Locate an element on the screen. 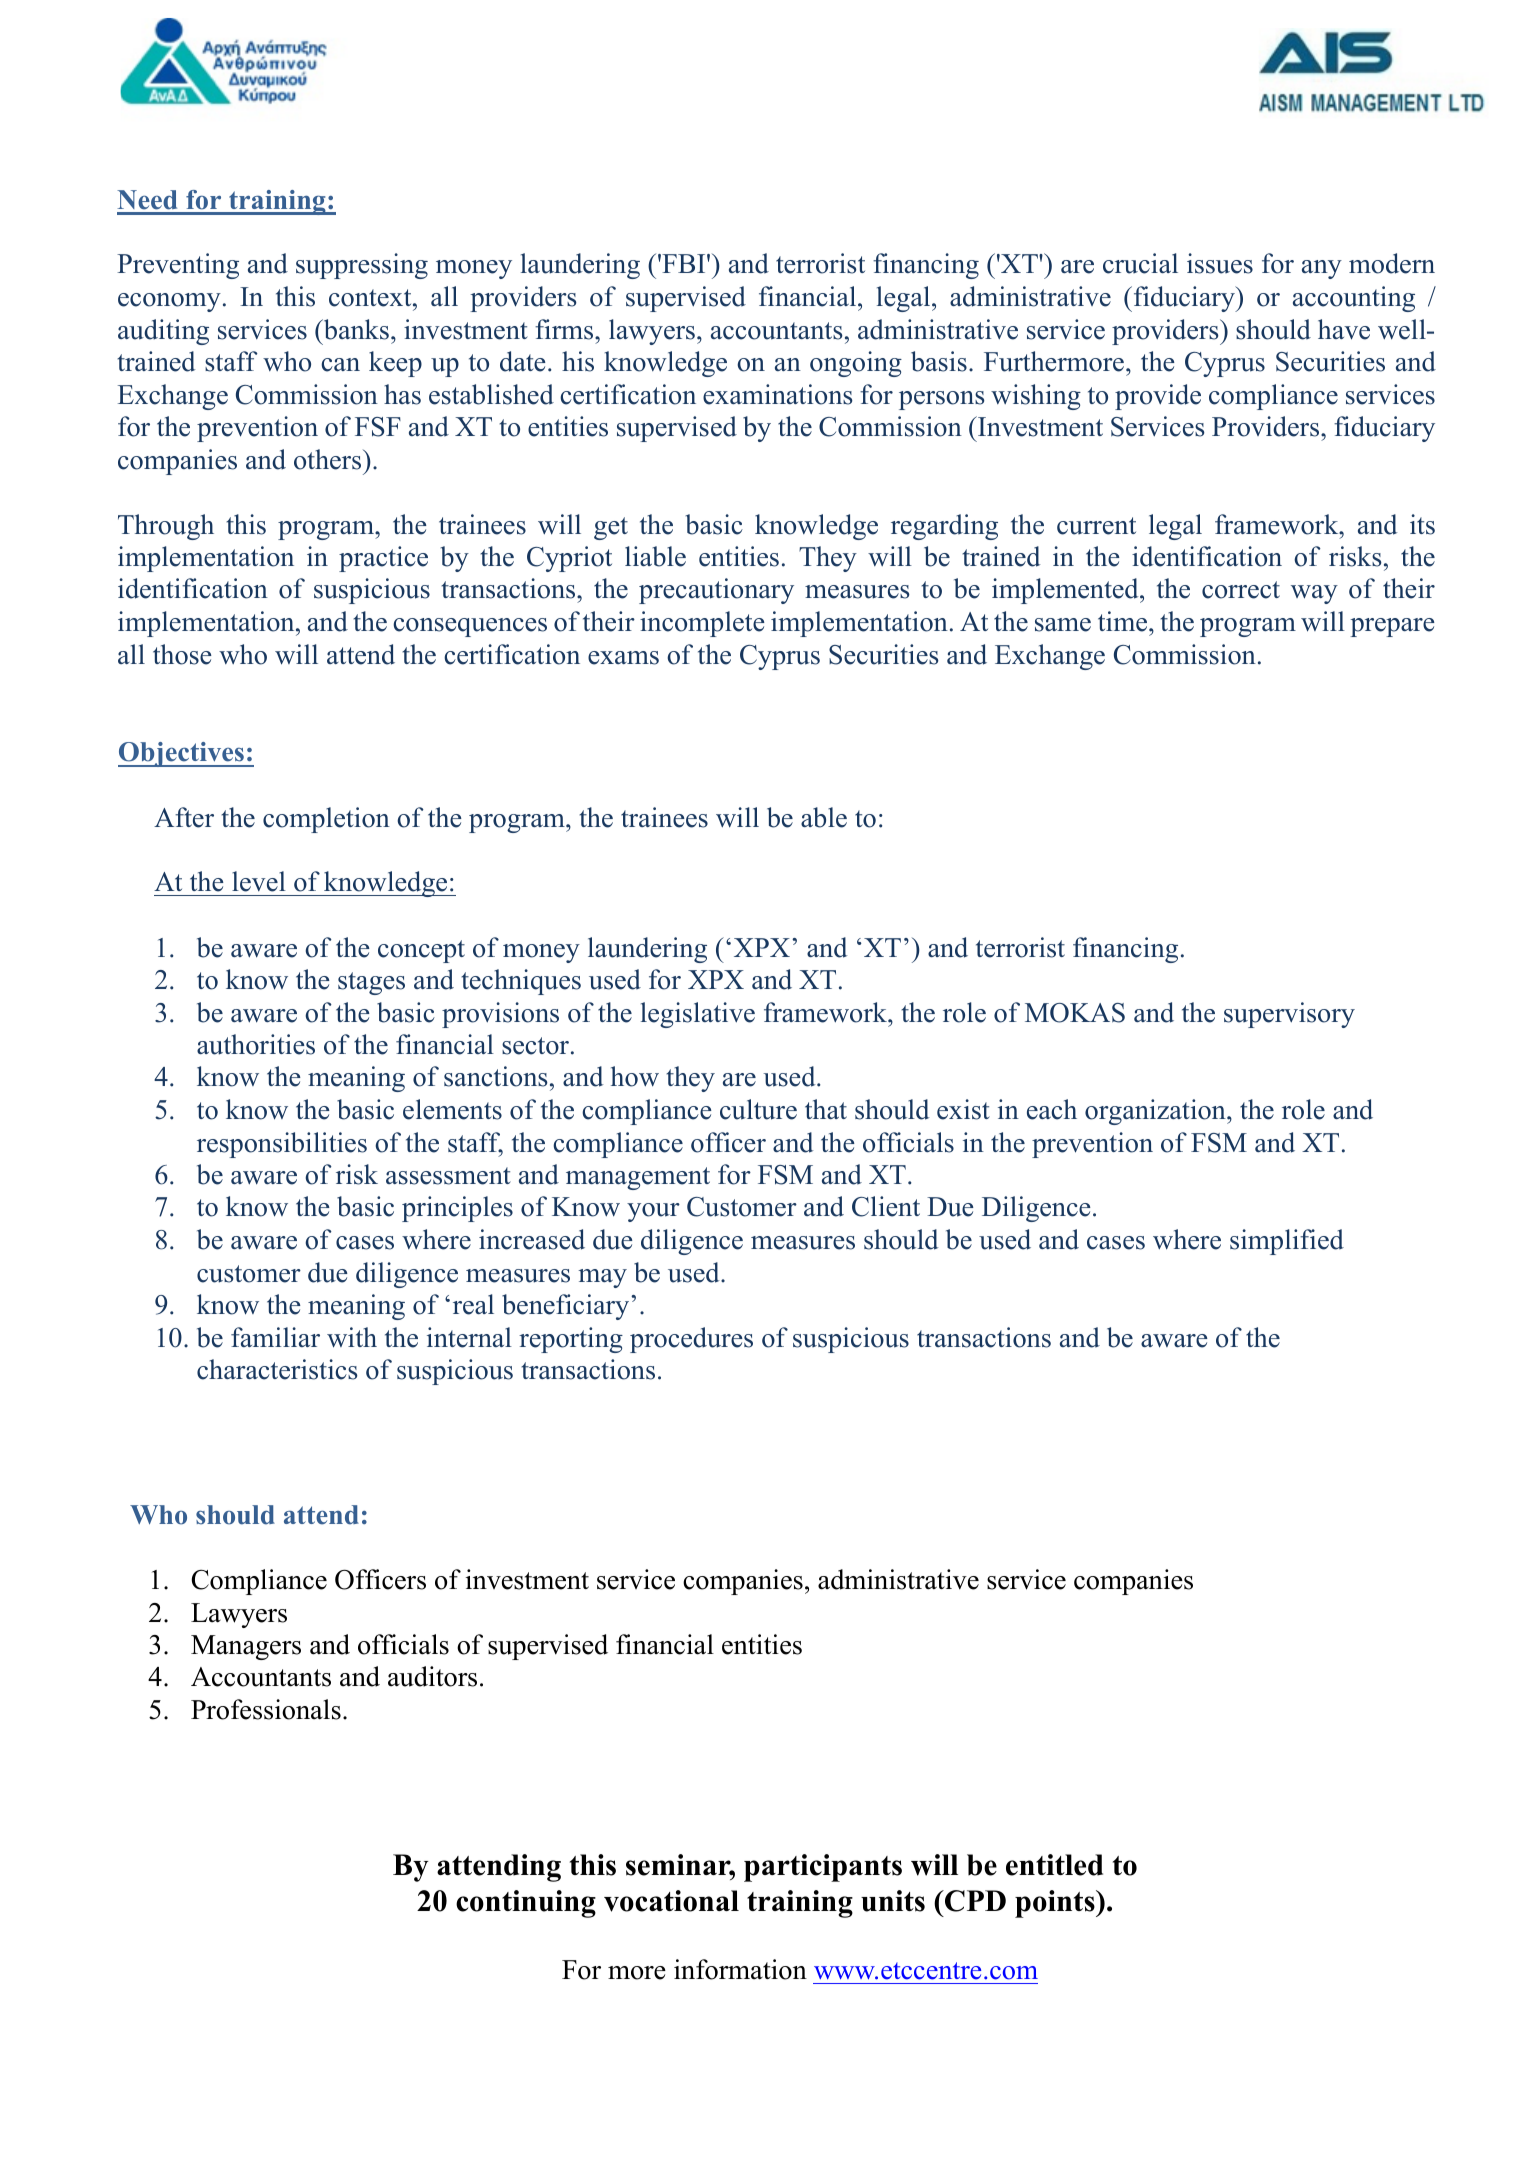 Image resolution: width=1529 pixels, height=2164 pixels. responsibilities is located at coordinates (282, 1145).
